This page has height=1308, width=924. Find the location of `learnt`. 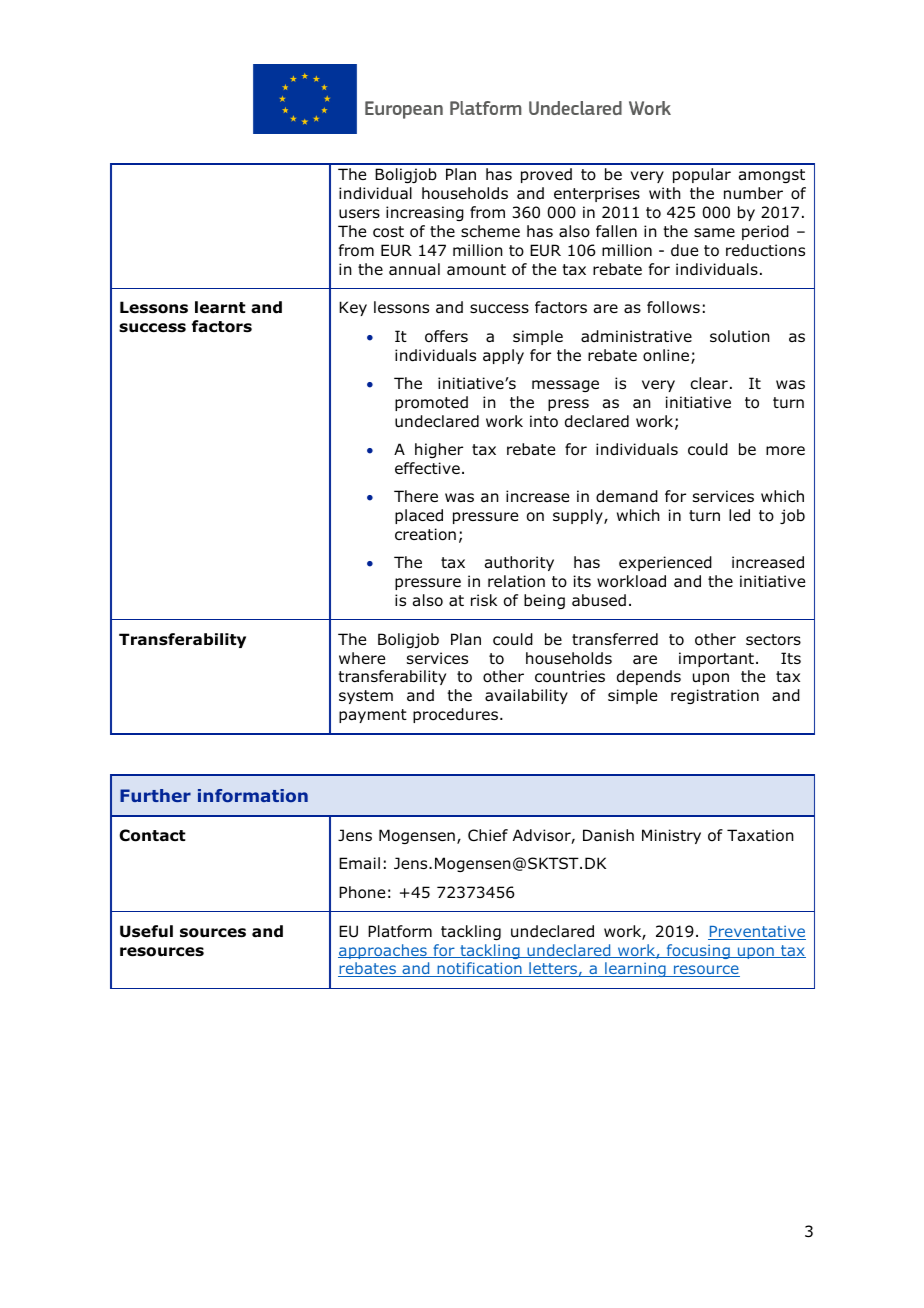

learnt is located at coordinates (220, 307).
